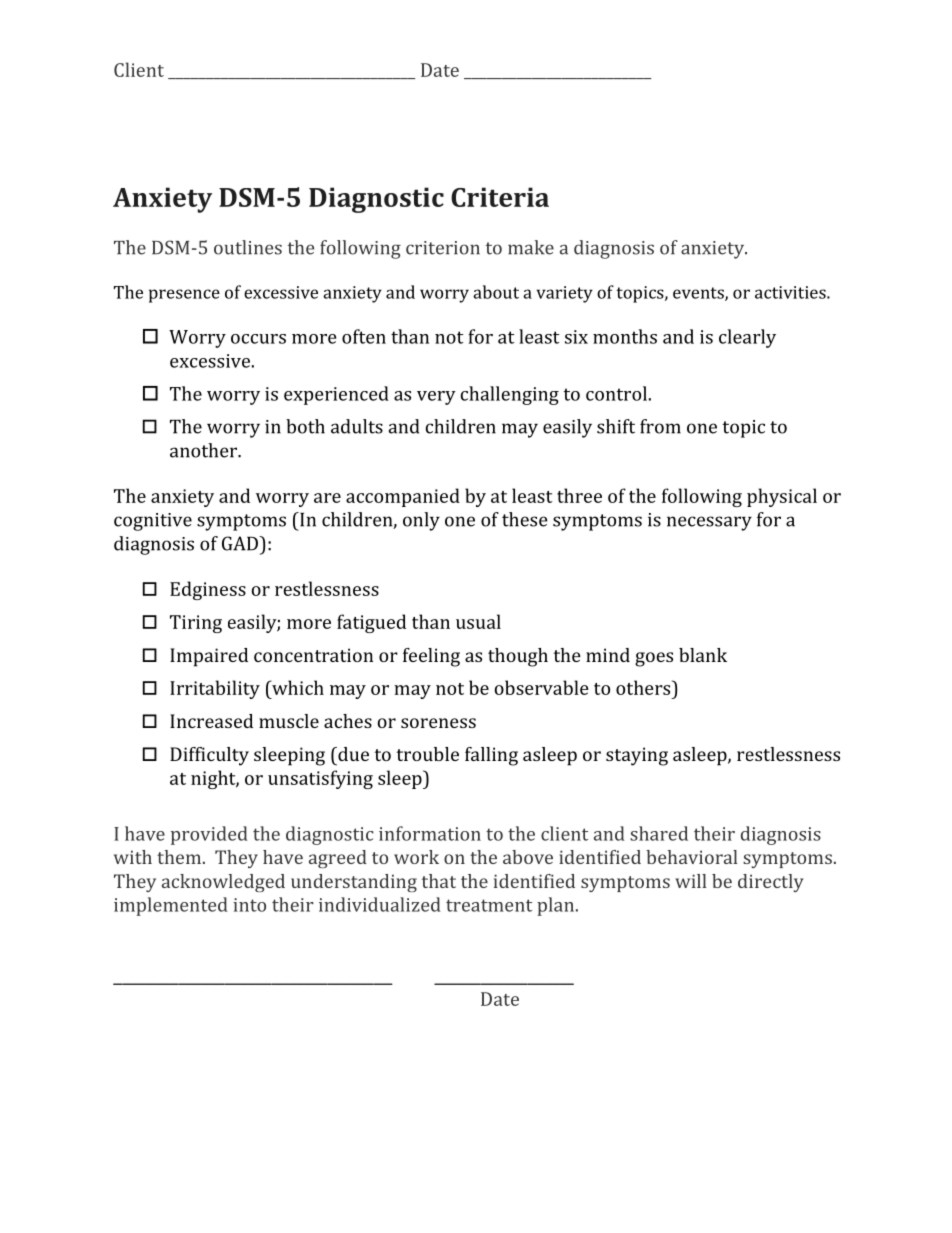 The width and height of the image is (952, 1233). What do you see at coordinates (258, 339) in the image?
I see `occurs` at bounding box center [258, 339].
